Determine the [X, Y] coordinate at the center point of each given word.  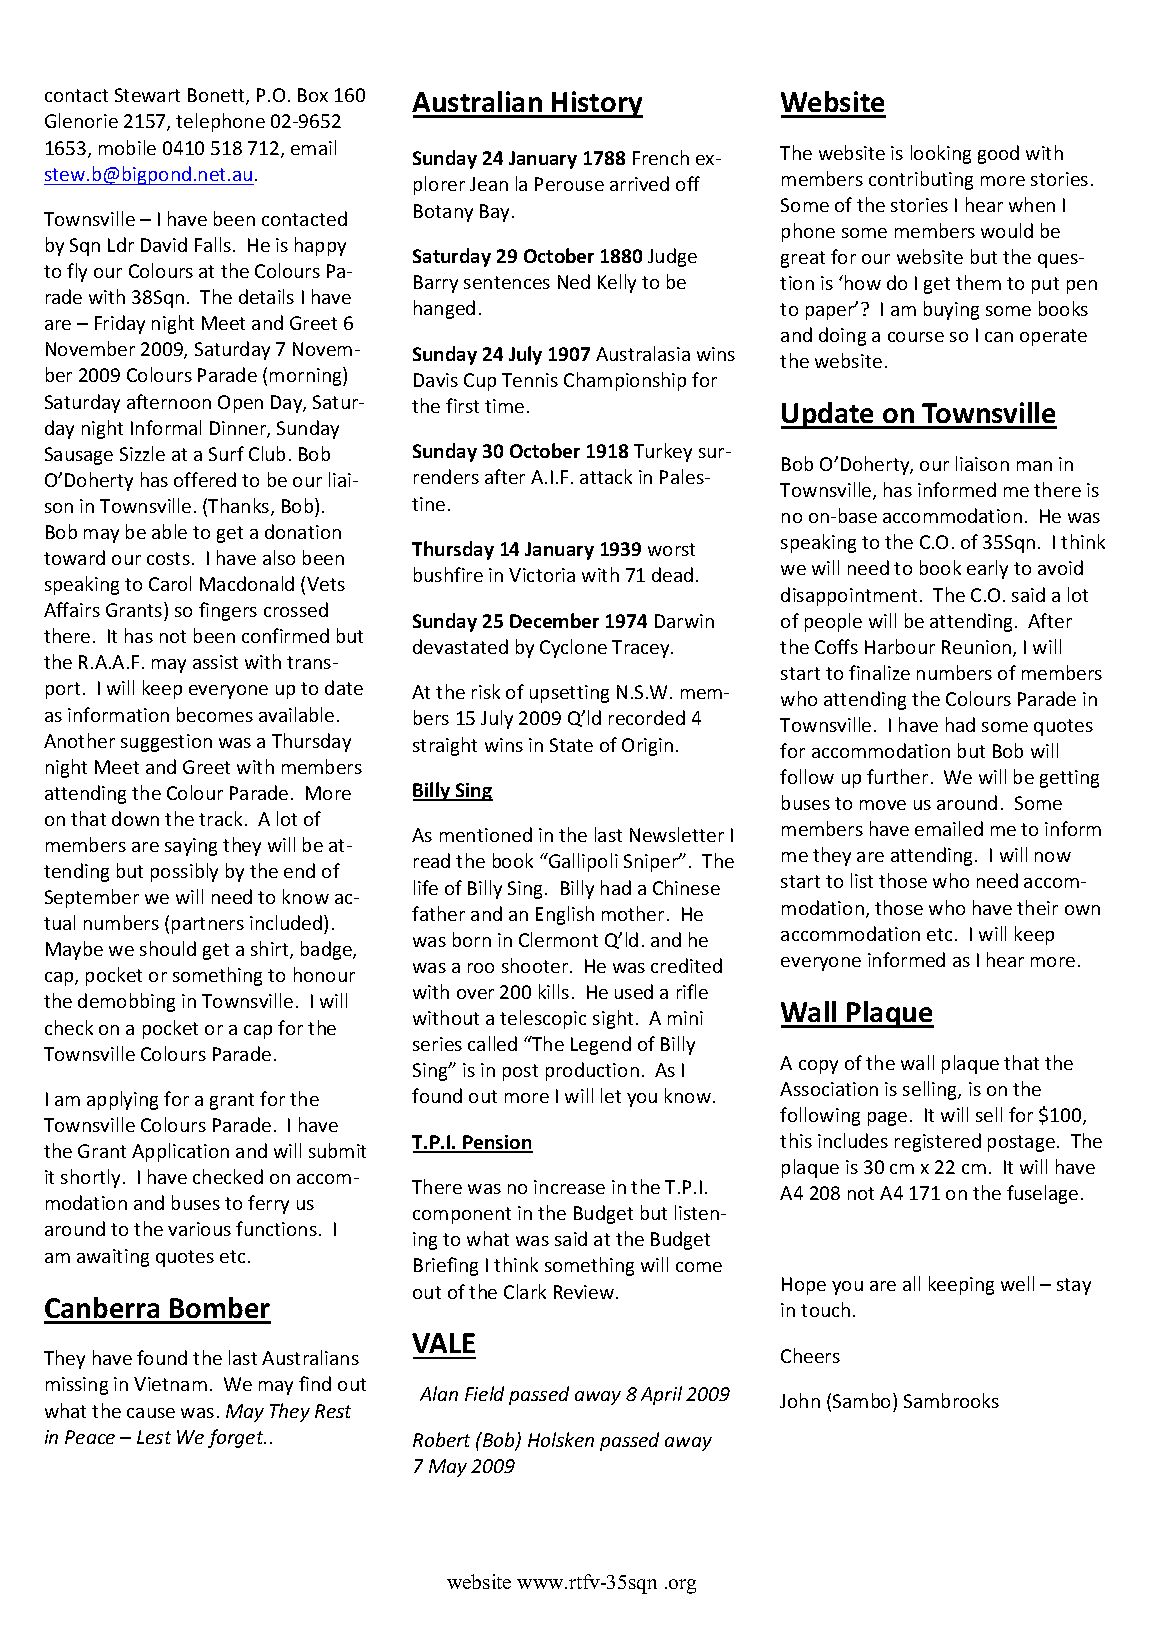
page [887, 1119]
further [897, 776]
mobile [127, 147]
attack [606, 476]
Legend [601, 1045]
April [661, 1395]
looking [941, 154]
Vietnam [170, 1384]
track [220, 818]
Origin [647, 747]
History [596, 104]
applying [122, 1100]
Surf [226, 453]
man [1034, 466]
